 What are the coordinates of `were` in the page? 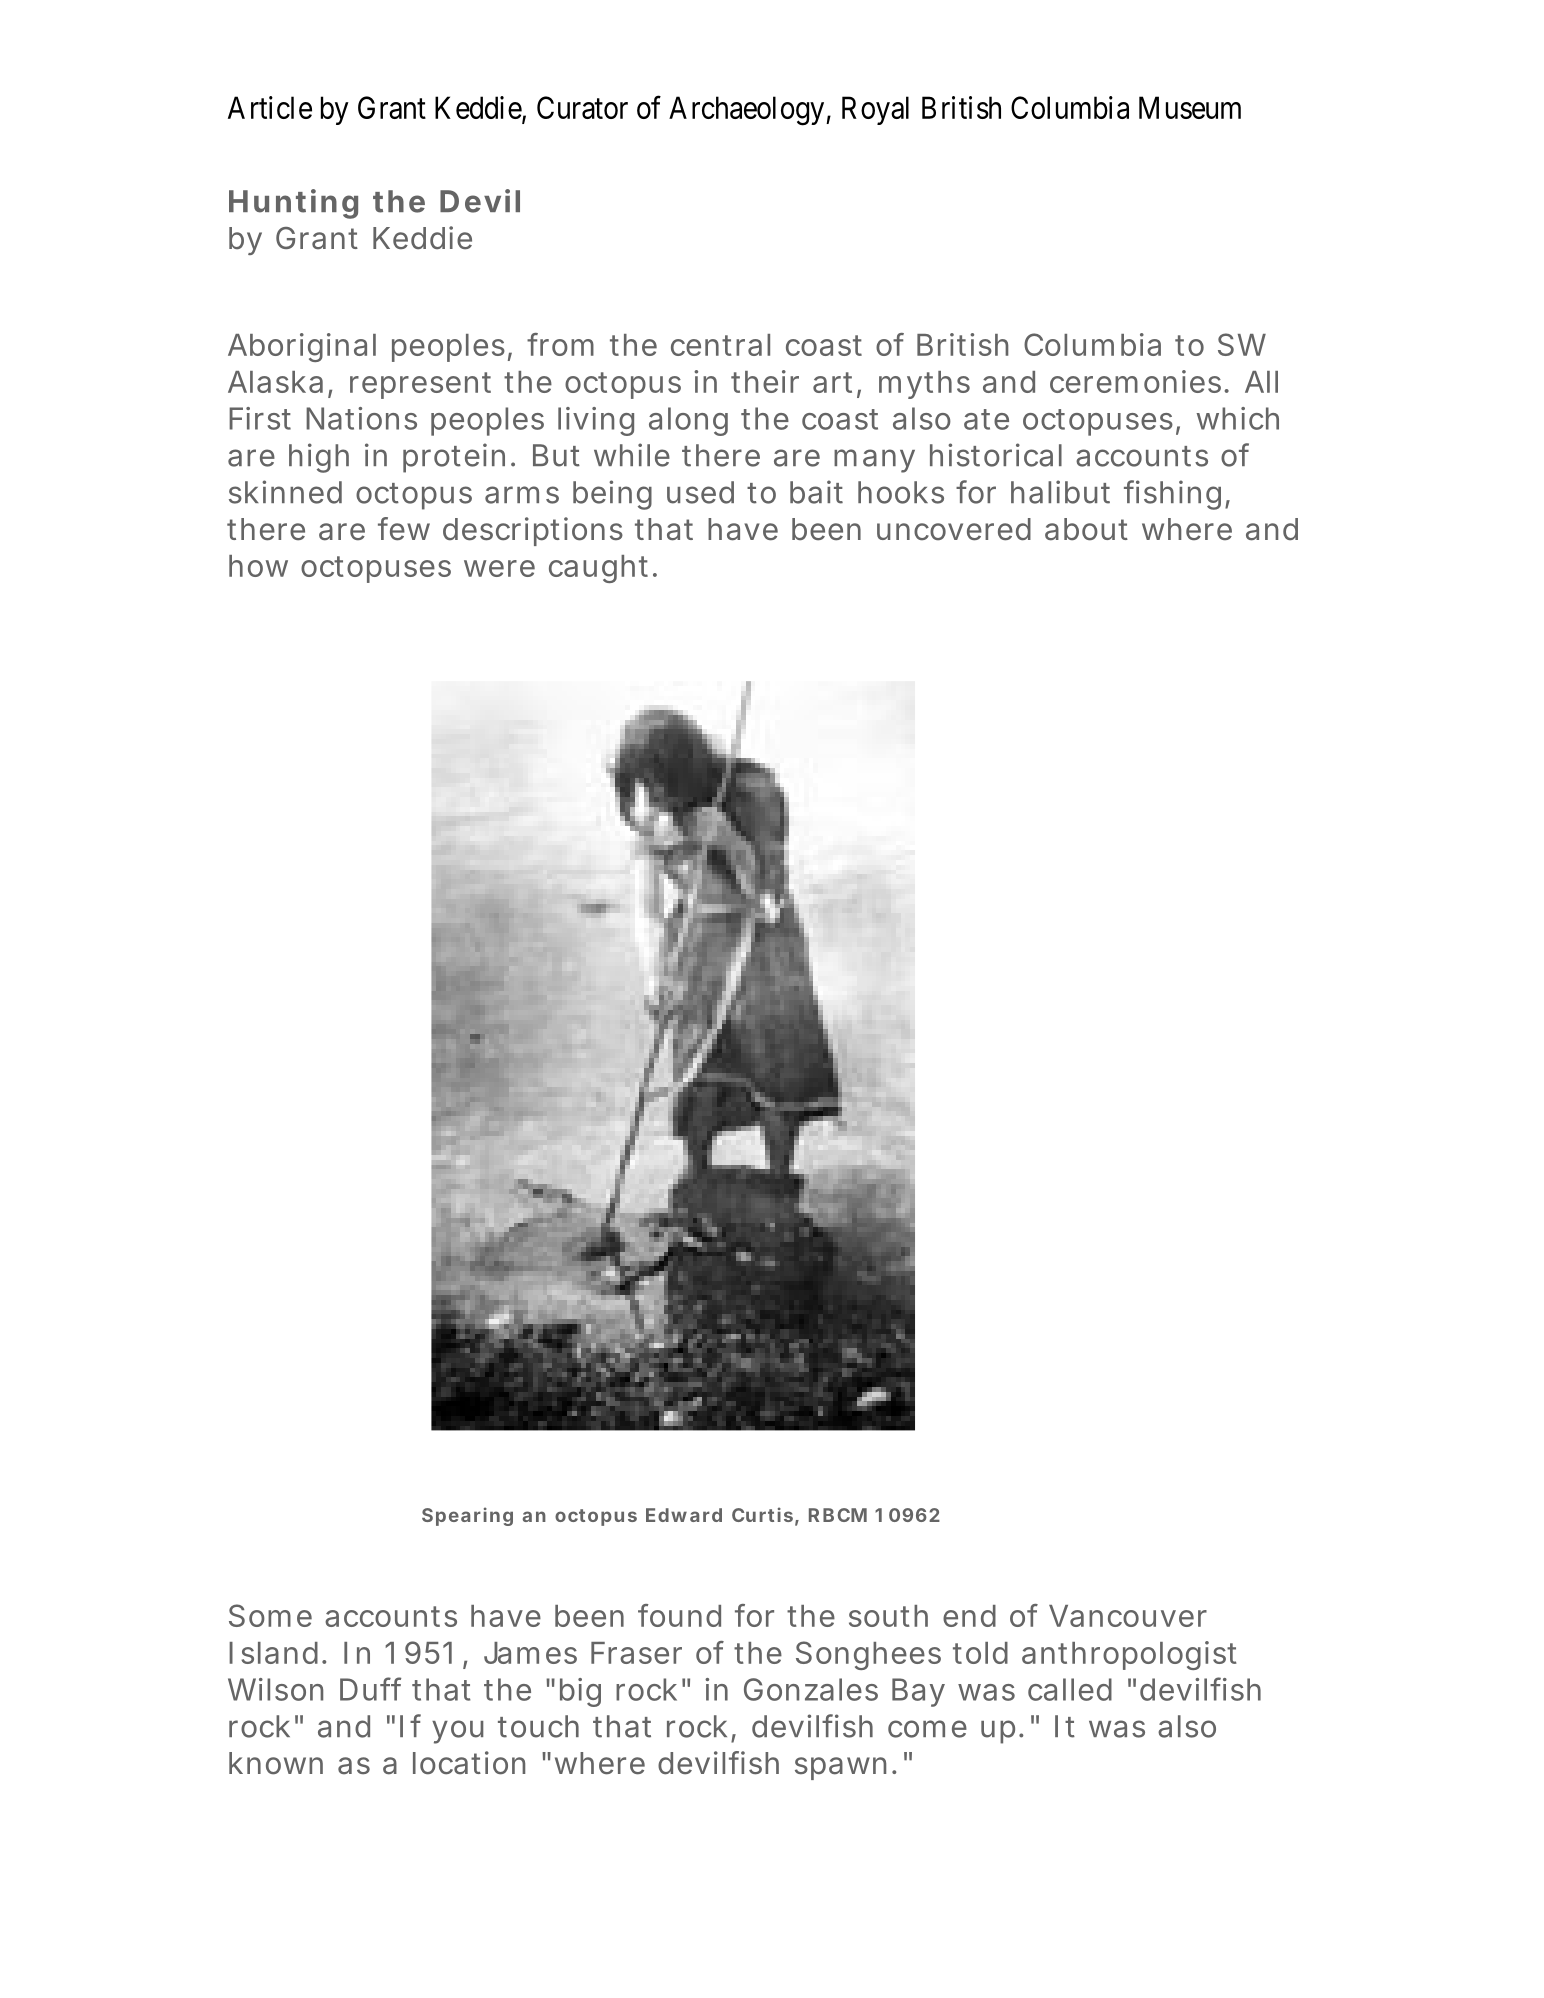 It's located at (499, 568).
